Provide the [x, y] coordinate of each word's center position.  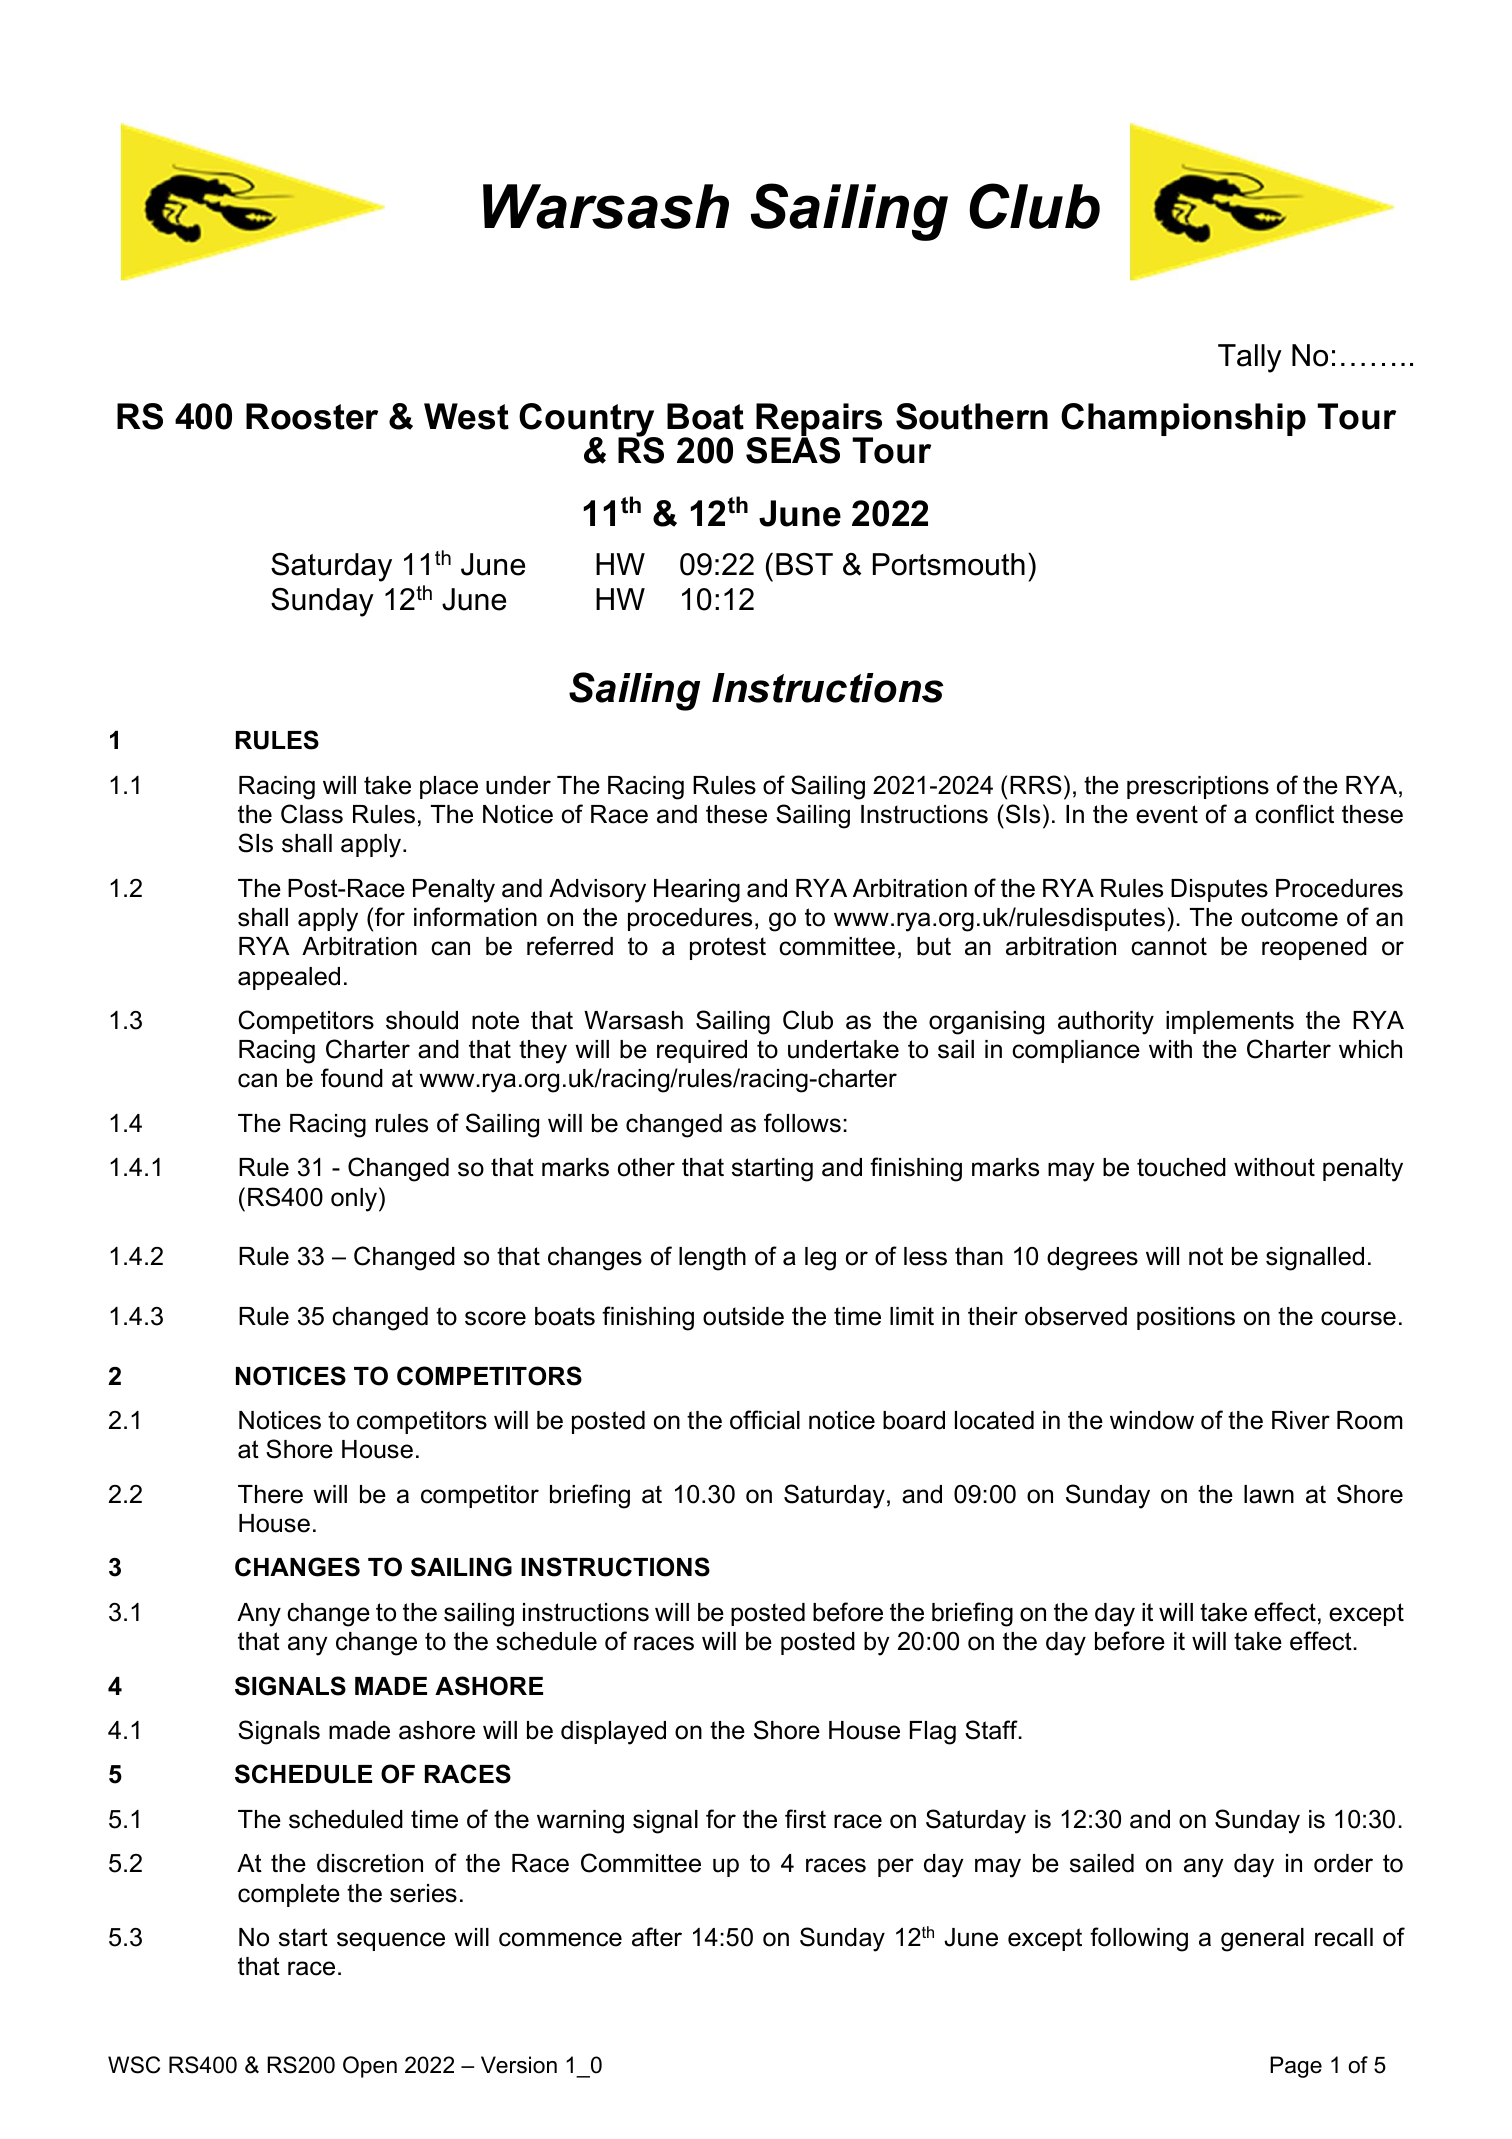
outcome [1289, 917]
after [657, 1937]
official [765, 1420]
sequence [391, 1941]
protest [728, 948]
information [475, 917]
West [466, 416]
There [270, 1494]
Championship [1183, 419]
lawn [1269, 1494]
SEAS [793, 449]
